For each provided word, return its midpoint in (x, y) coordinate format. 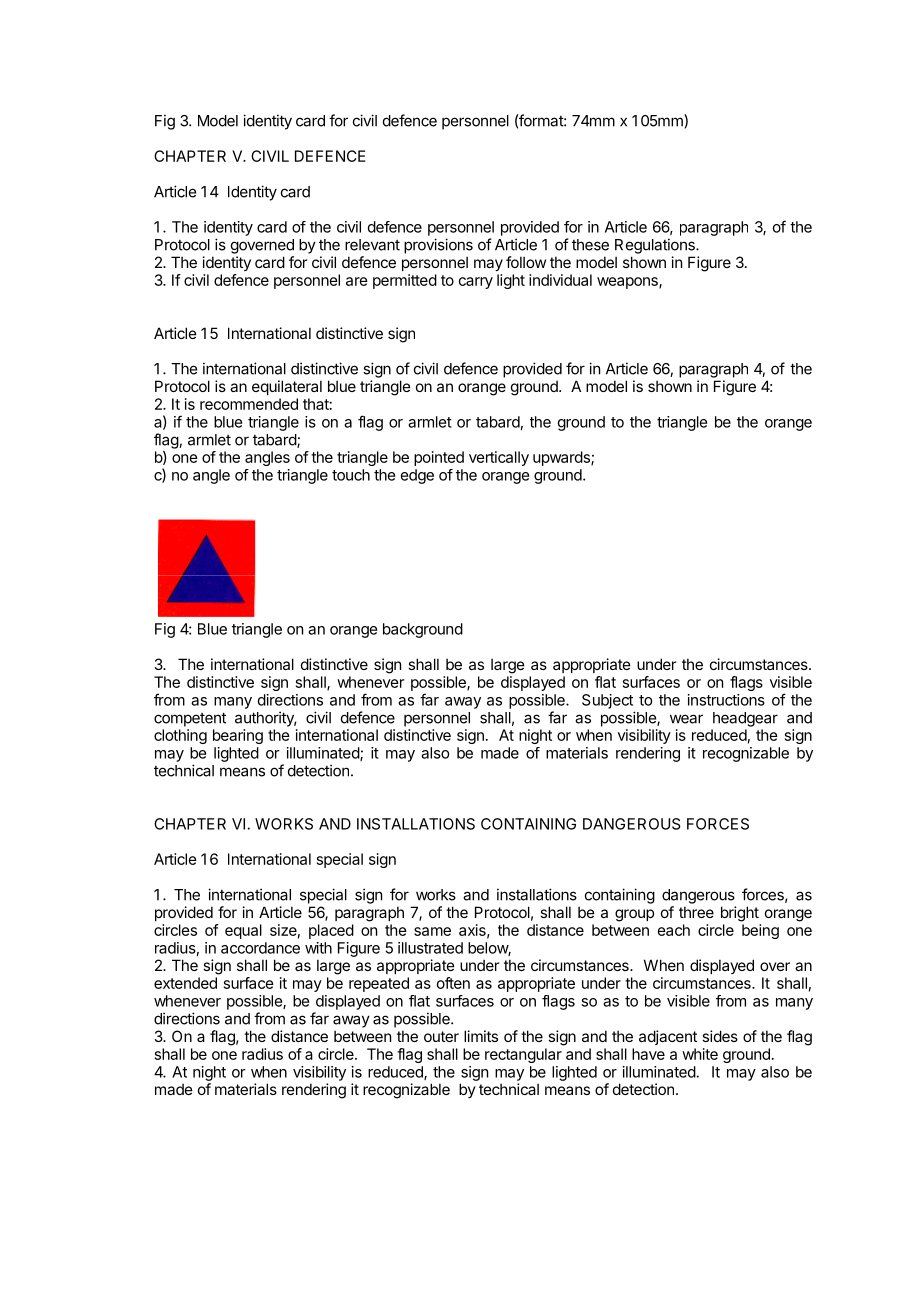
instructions (726, 700)
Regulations (656, 246)
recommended (249, 404)
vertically (499, 458)
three (696, 912)
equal (243, 931)
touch (351, 475)
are (357, 281)
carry (476, 283)
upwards (562, 458)
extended (185, 983)
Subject (607, 701)
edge (417, 476)
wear (686, 719)
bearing (238, 736)
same (432, 931)
